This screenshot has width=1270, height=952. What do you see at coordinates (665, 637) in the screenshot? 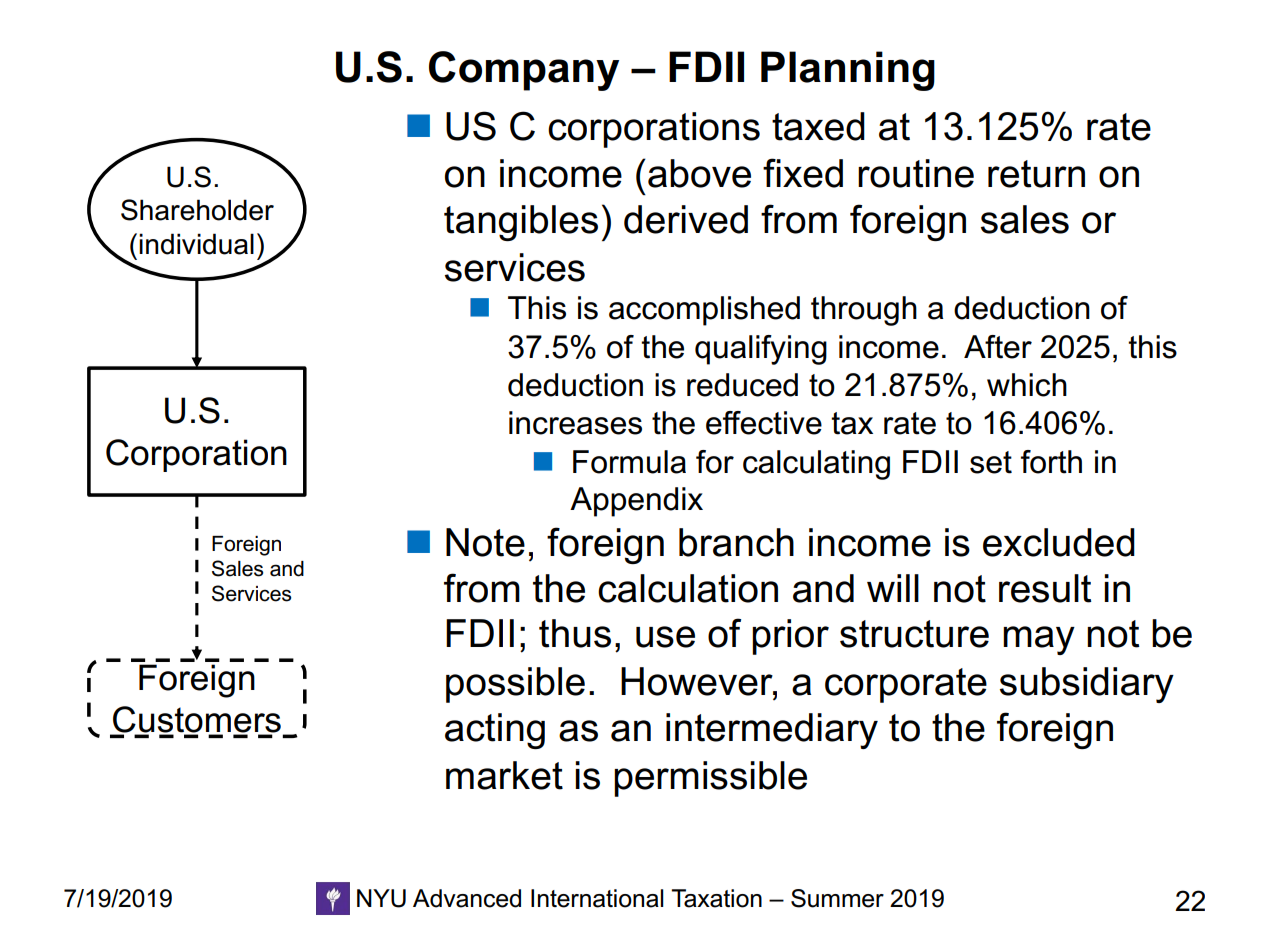
I see `use` at bounding box center [665, 637].
